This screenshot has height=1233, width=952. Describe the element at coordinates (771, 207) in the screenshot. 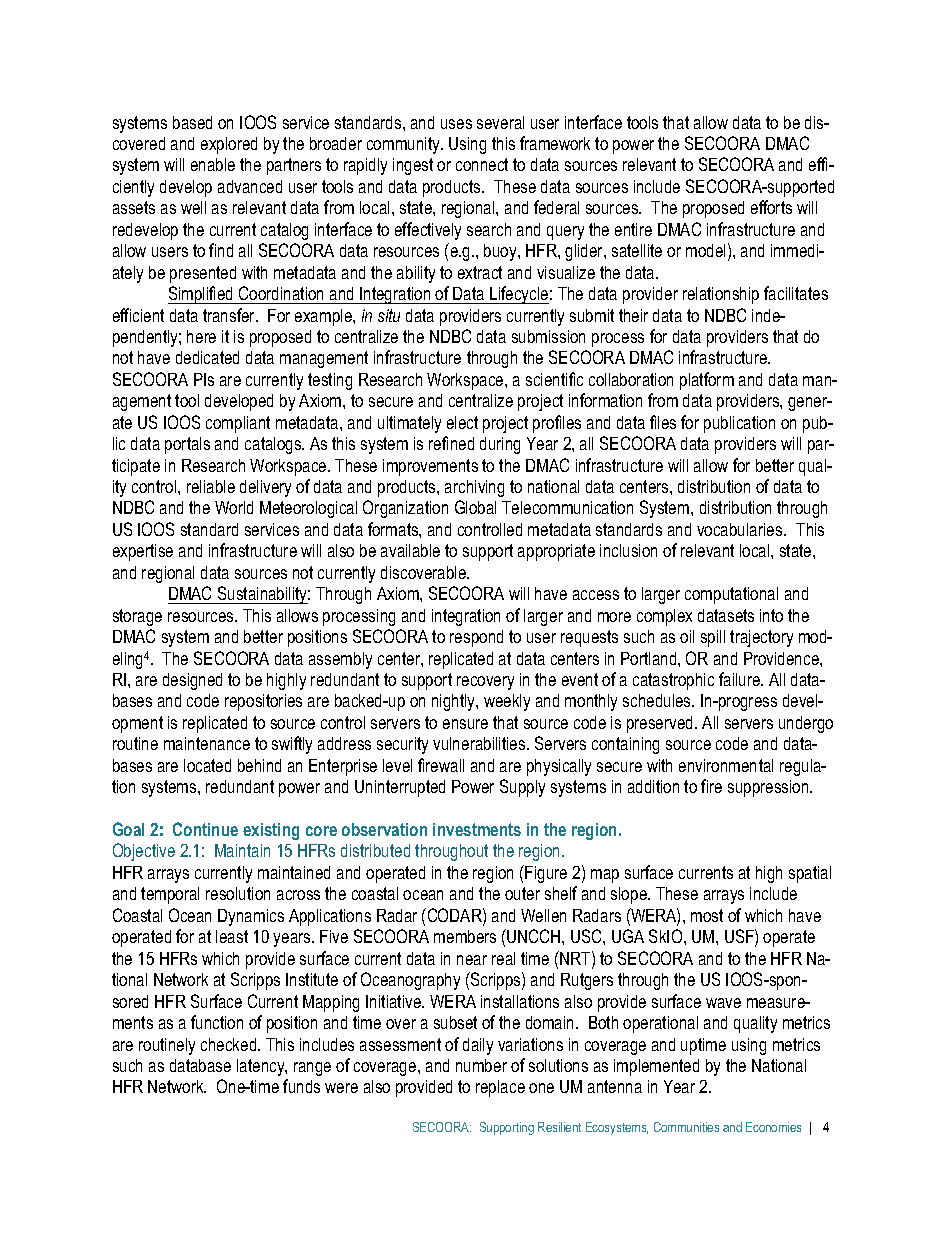

I see `efforts` at that location.
